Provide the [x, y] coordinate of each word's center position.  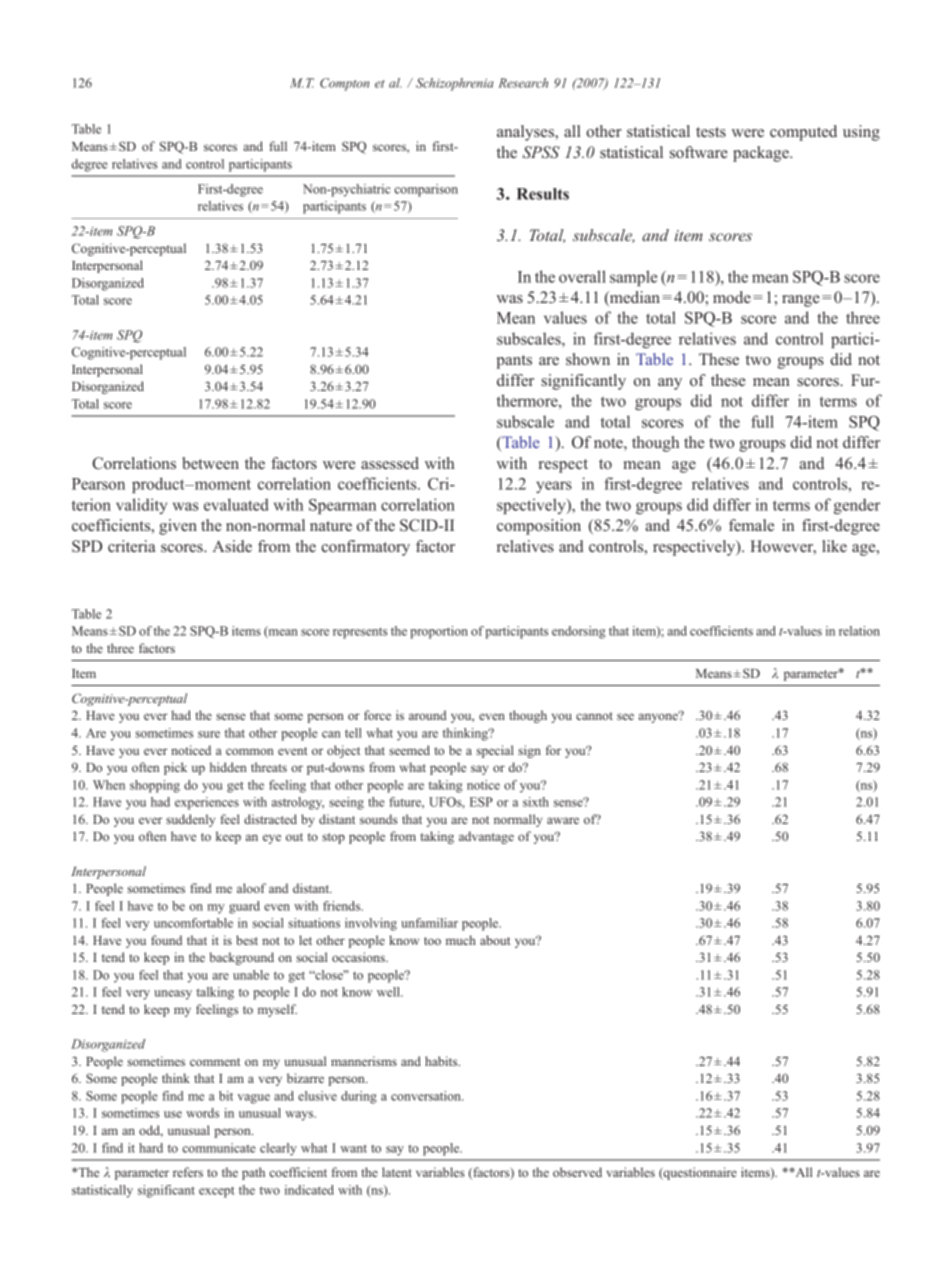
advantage [486, 837]
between [210, 463]
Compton [344, 84]
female [751, 525]
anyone [659, 717]
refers [188, 1172]
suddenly [190, 820]
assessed [390, 463]
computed [803, 133]
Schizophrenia [455, 84]
